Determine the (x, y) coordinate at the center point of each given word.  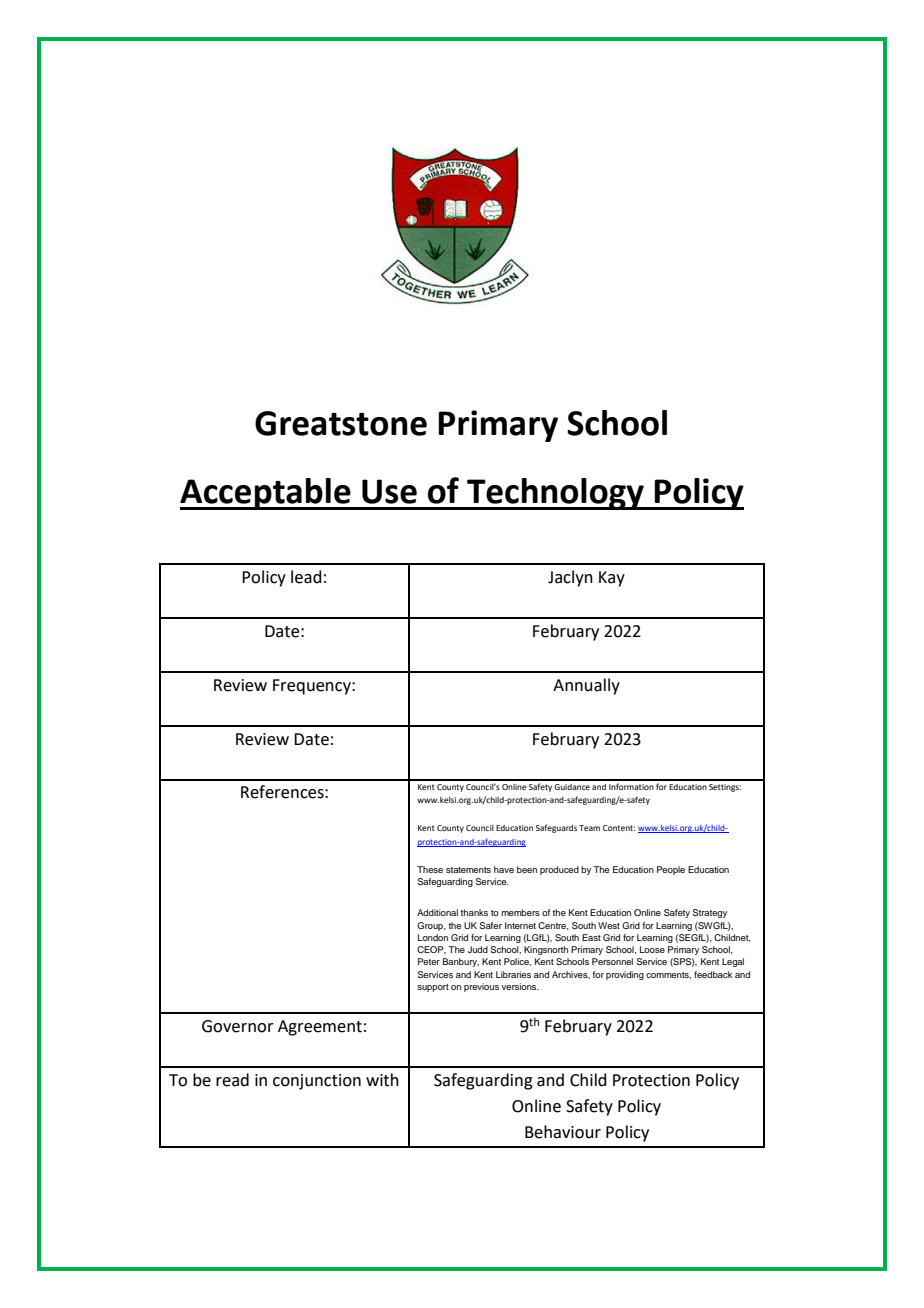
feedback (713, 974)
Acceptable (266, 494)
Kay (612, 579)
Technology (555, 494)
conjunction (317, 1082)
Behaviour (563, 1132)
